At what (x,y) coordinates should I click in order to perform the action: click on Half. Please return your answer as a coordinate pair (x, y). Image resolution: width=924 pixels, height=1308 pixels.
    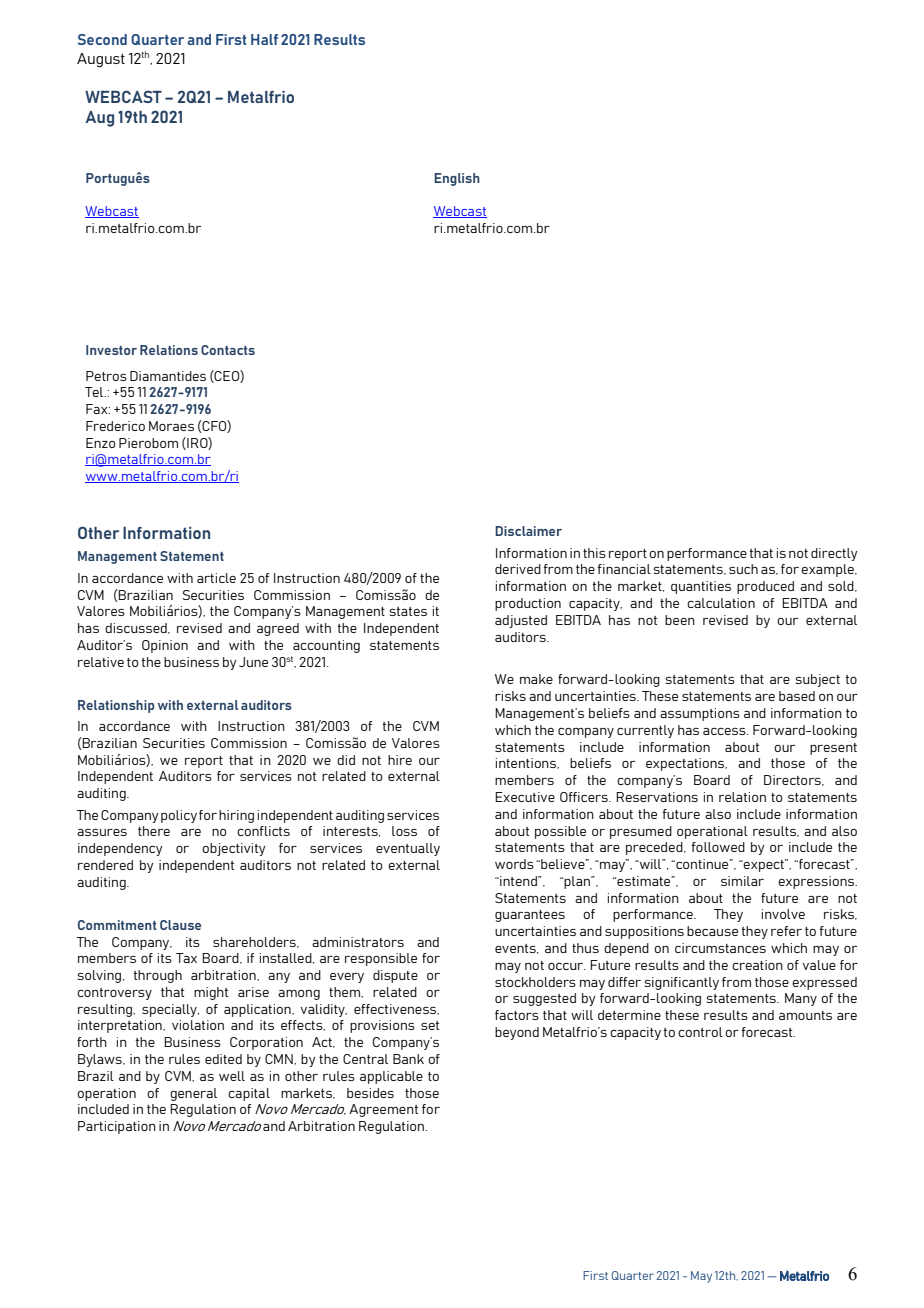
    Looking at the image, I should click on (264, 39).
